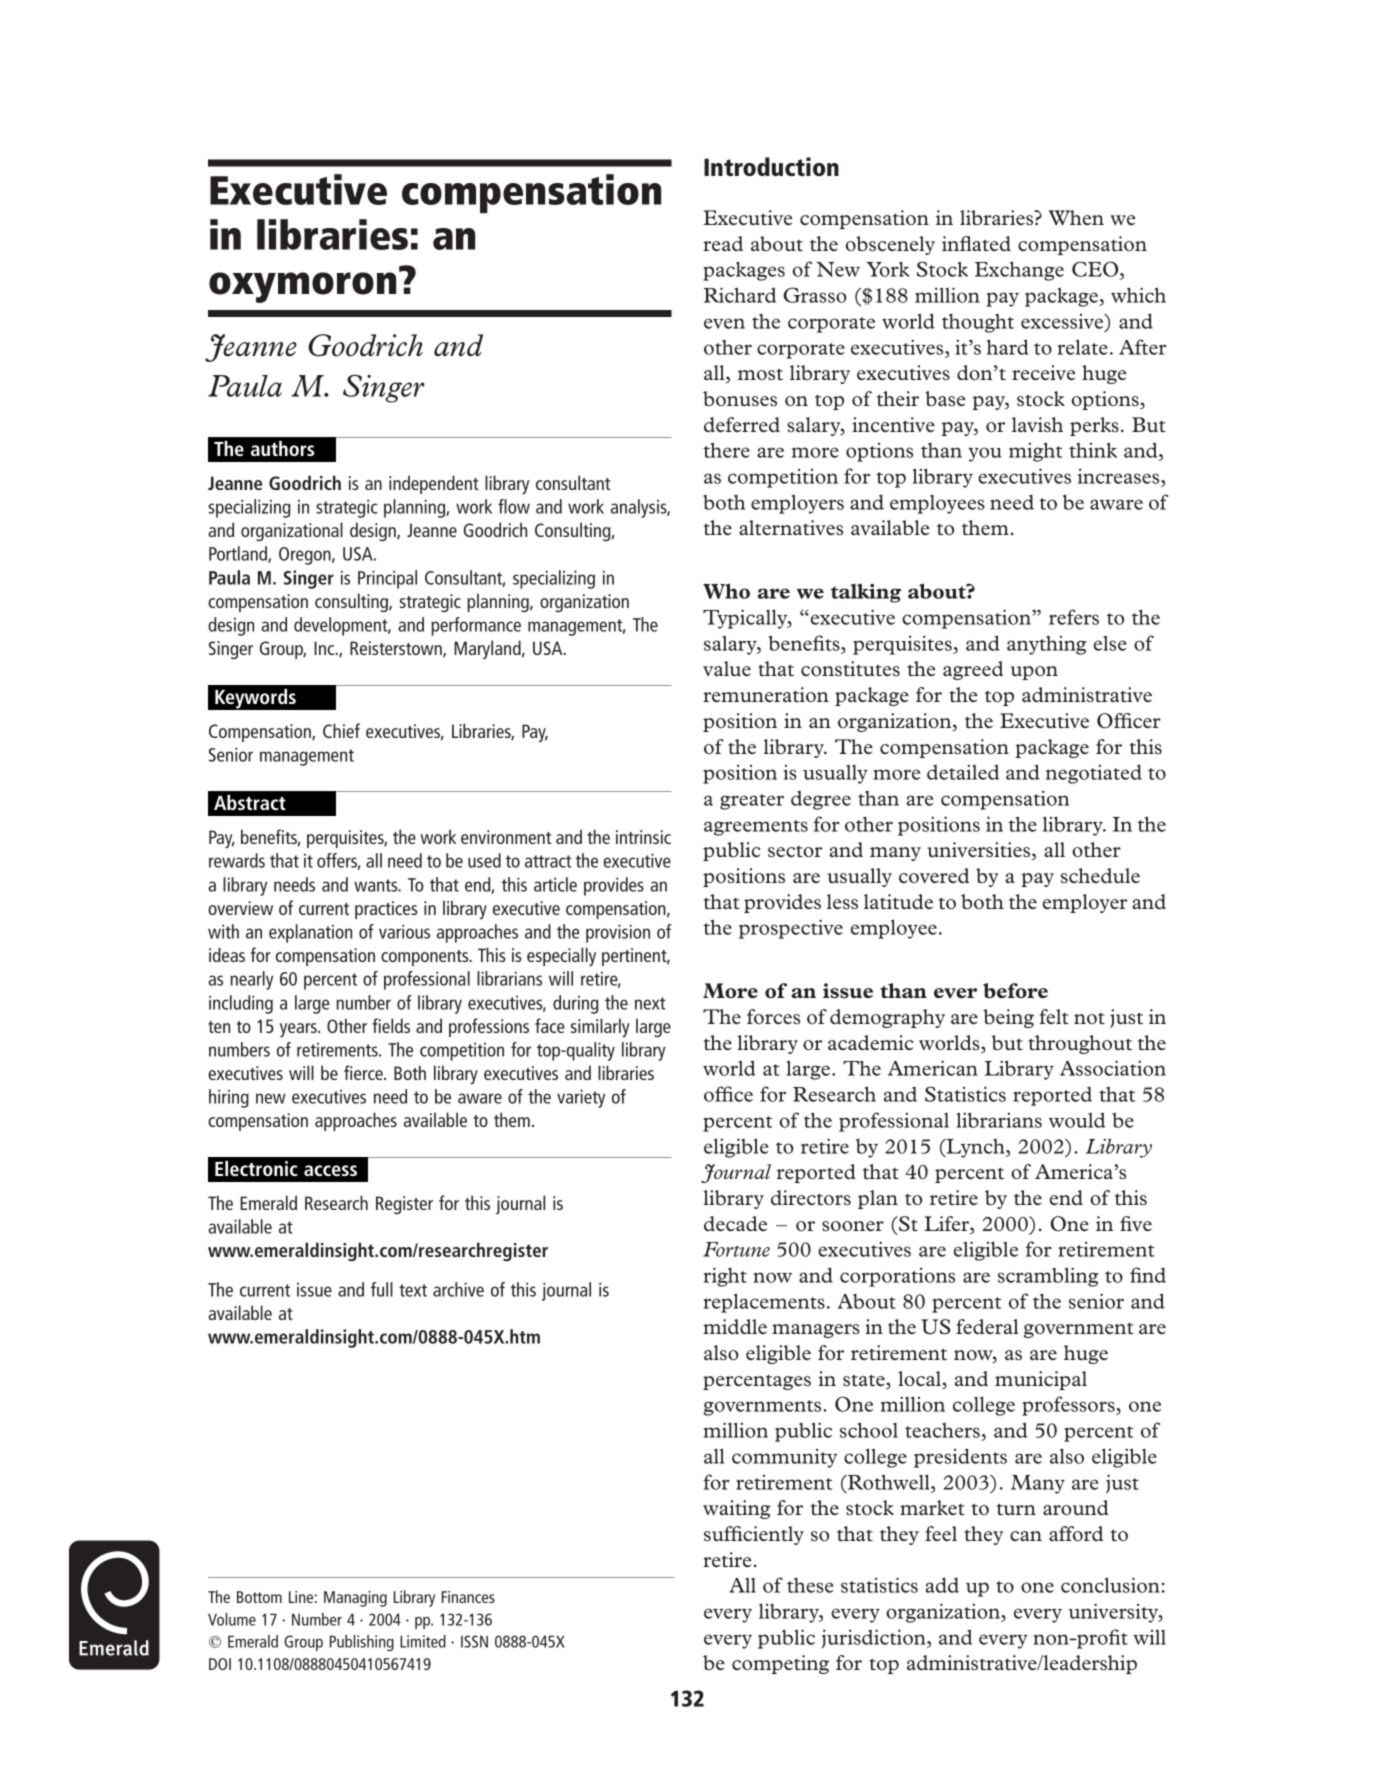  I want to click on oxymoron, so click(302, 287).
